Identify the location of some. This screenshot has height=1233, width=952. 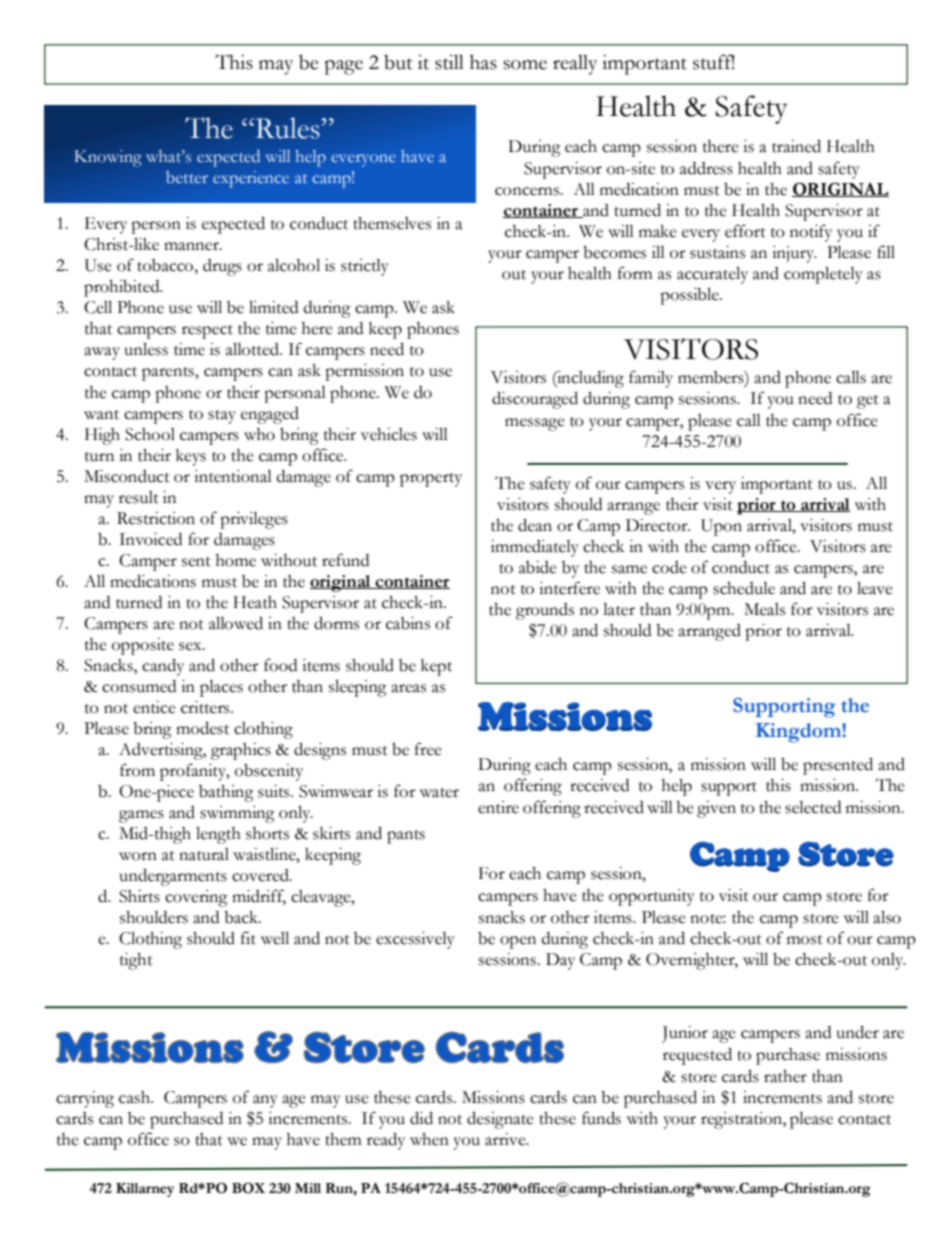
(525, 65).
